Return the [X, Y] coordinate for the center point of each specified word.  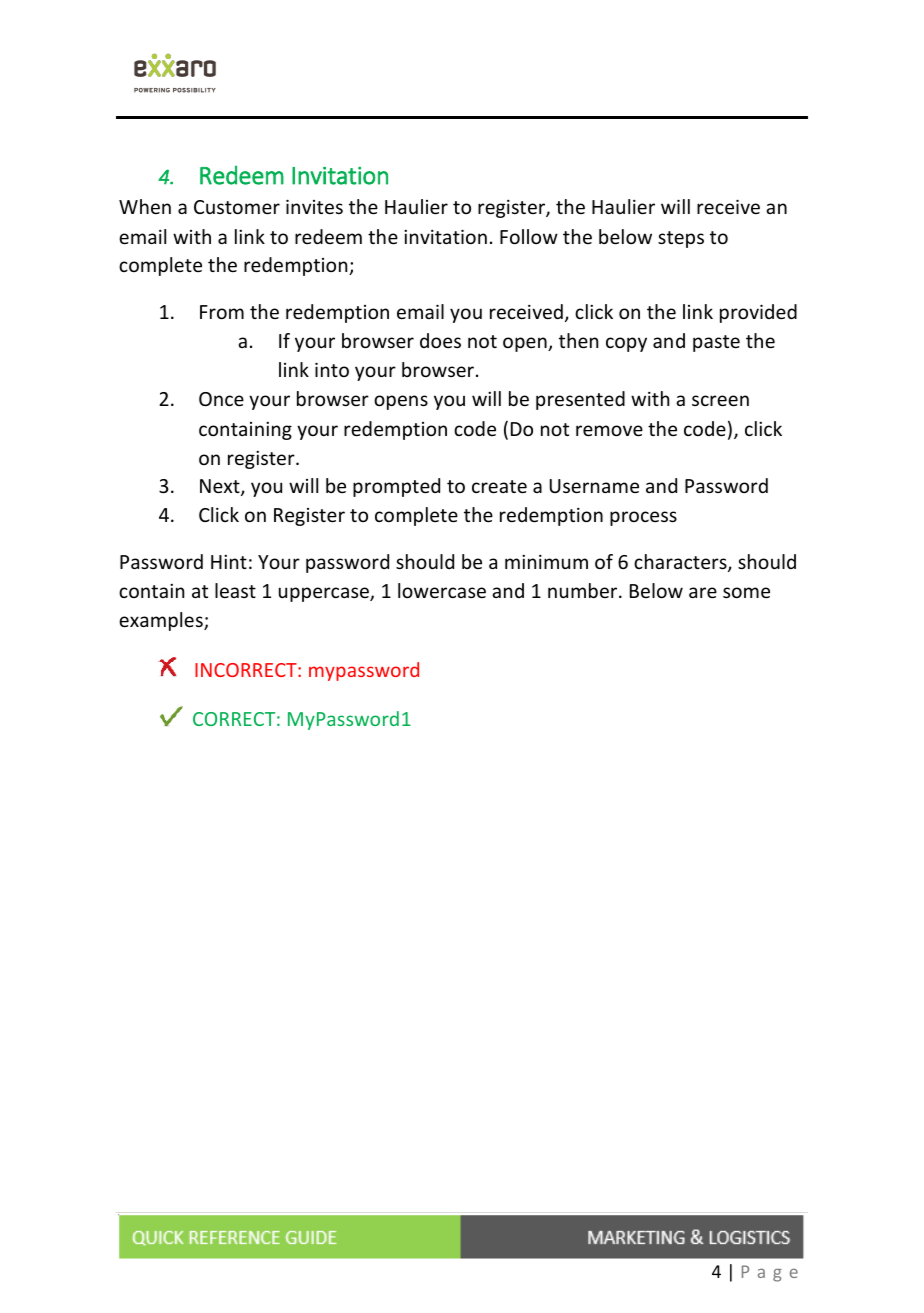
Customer [237, 207]
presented [580, 400]
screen [720, 400]
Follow [529, 236]
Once [221, 399]
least [235, 590]
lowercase [442, 590]
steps [681, 239]
